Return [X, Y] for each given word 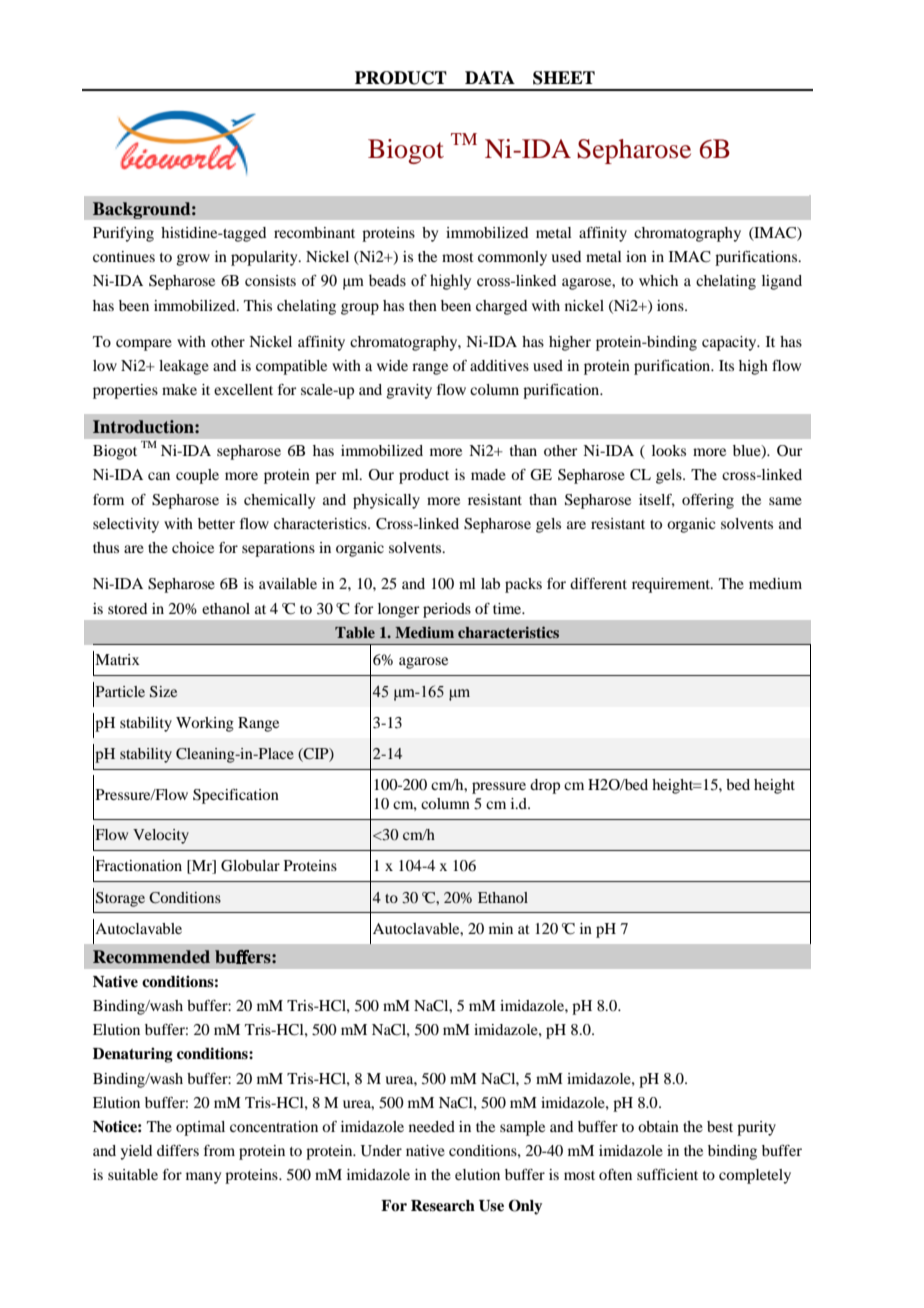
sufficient [667, 1174]
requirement [672, 585]
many [203, 1178]
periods [447, 610]
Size [163, 692]
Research [443, 1206]
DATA [490, 77]
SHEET [564, 78]
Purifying [123, 234]
